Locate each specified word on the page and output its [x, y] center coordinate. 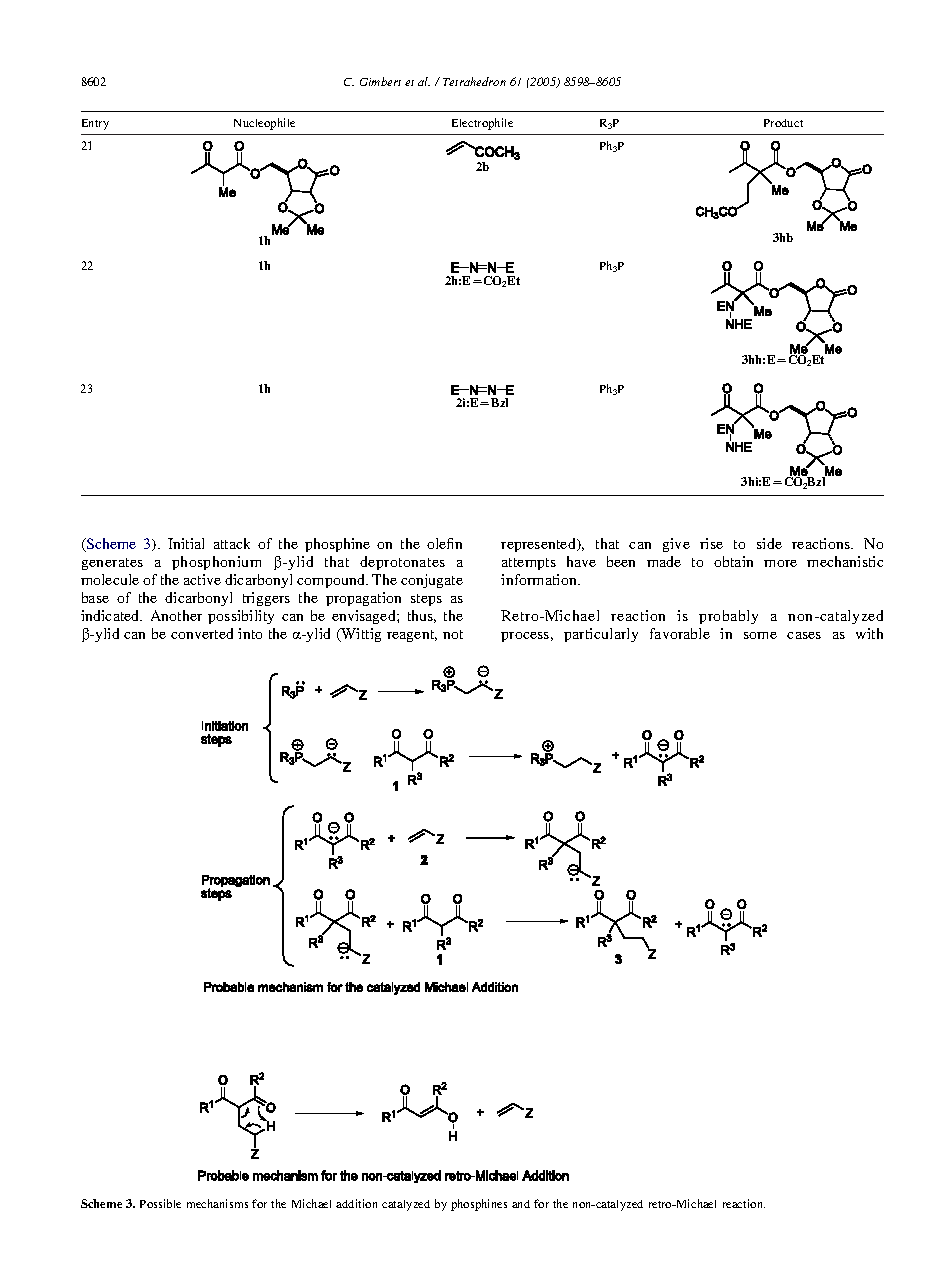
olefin [444, 543]
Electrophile [482, 124]
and [521, 1204]
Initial [186, 543]
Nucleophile [264, 124]
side [769, 543]
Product [783, 123]
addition [356, 1203]
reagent [412, 636]
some [760, 635]
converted [202, 633]
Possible [160, 1203]
